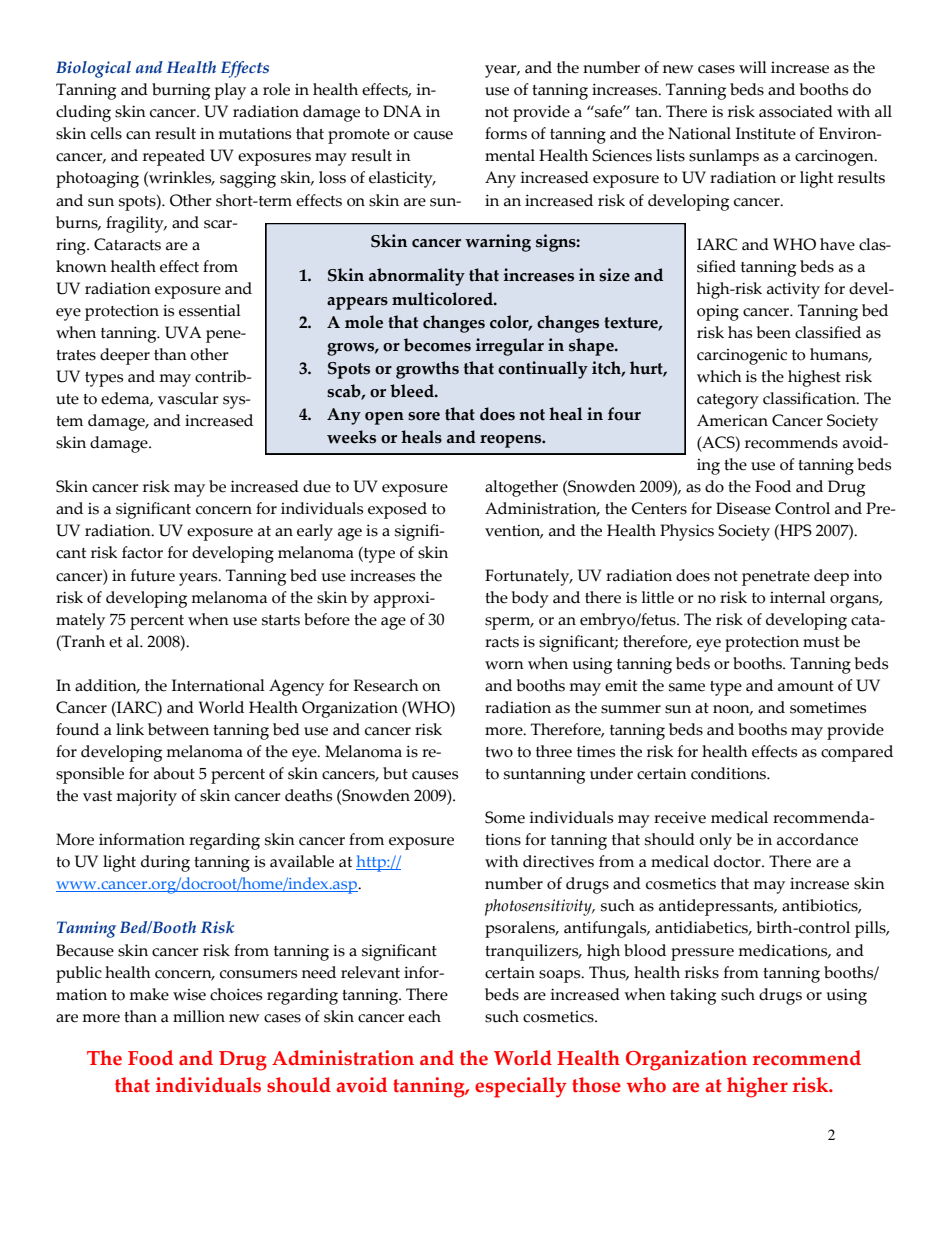 The width and height of the document is (952, 1233). I want to click on associated, so click(796, 111).
